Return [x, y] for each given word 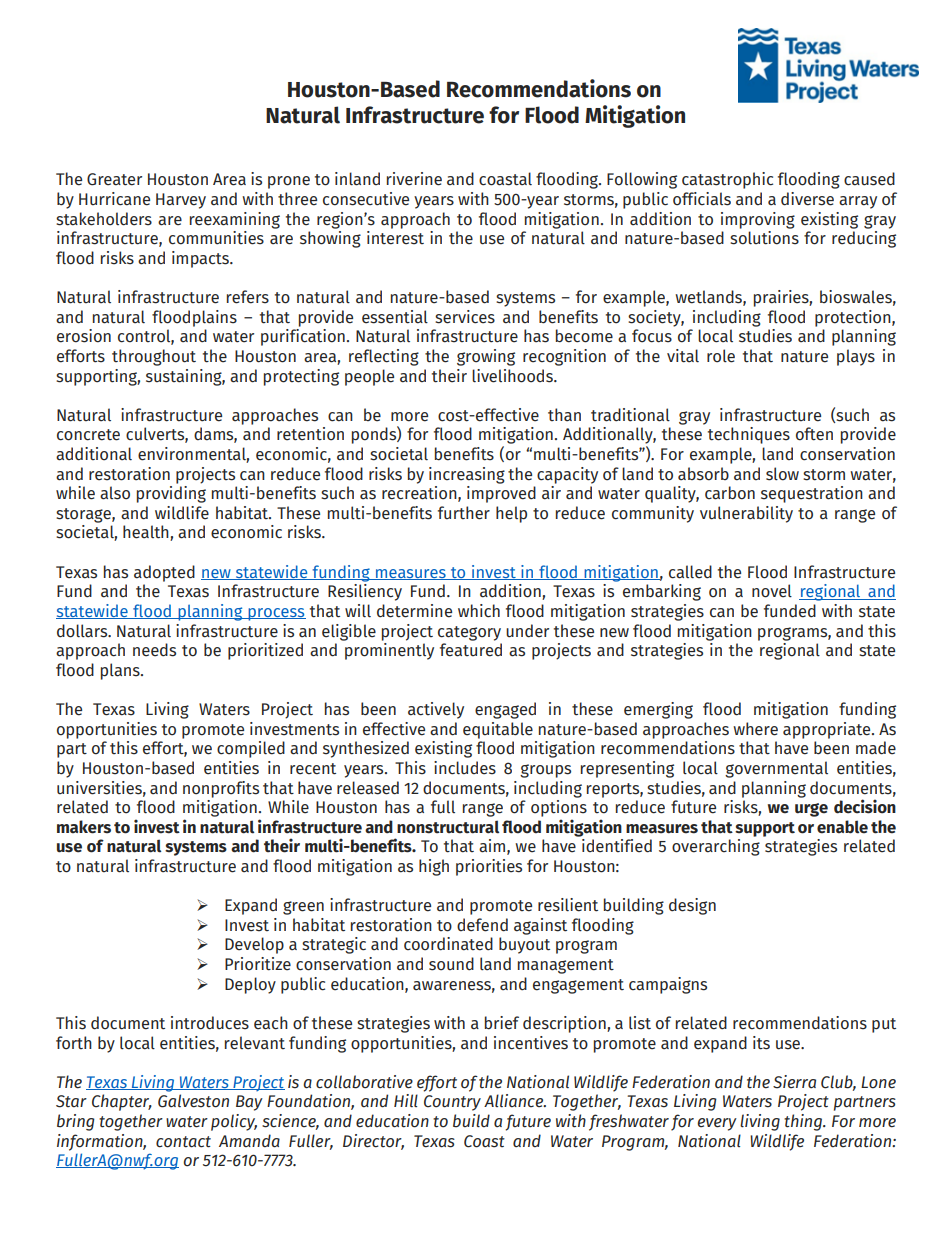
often [814, 434]
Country [452, 1103]
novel [772, 591]
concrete [88, 435]
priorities [489, 867]
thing [804, 1122]
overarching [716, 847]
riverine [414, 179]
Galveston [193, 1101]
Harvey [181, 201]
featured [471, 650]
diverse [807, 199]
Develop [254, 945]
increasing [467, 475]
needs [154, 650]
